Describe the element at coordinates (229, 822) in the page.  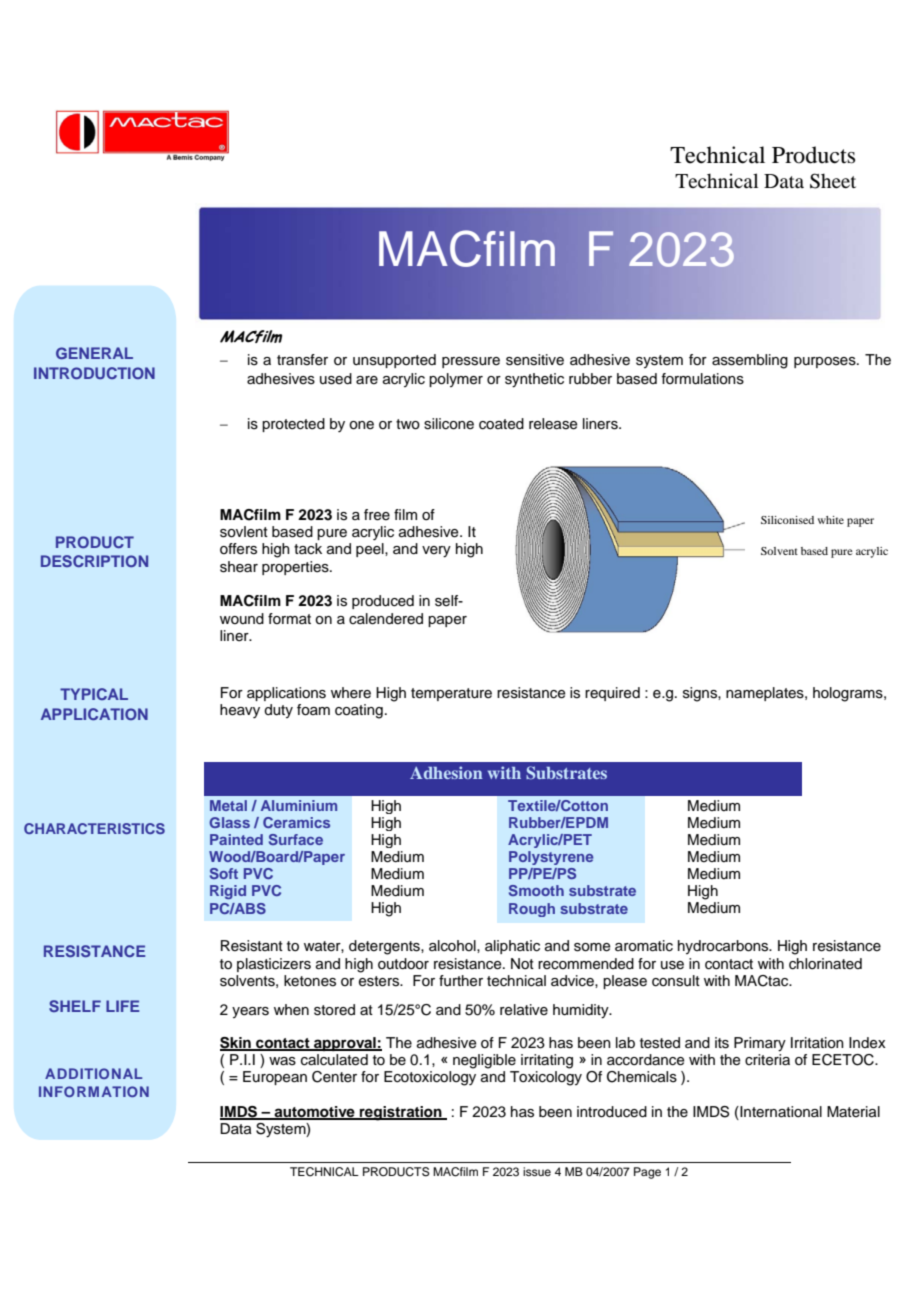
I see `Glass` at that location.
